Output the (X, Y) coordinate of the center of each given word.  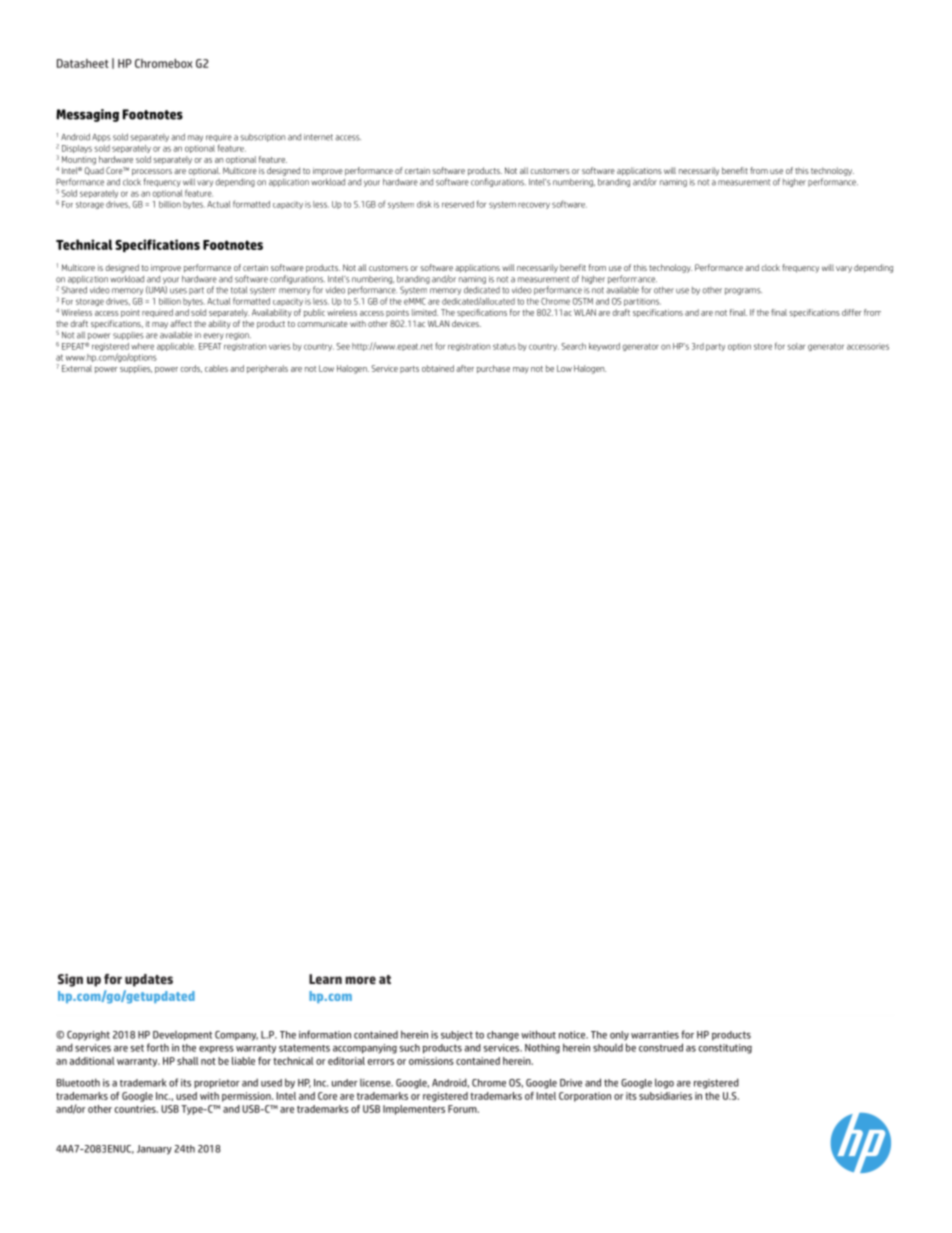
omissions (431, 1061)
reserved (458, 204)
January (154, 1150)
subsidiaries (665, 1096)
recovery (534, 205)
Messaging (87, 115)
